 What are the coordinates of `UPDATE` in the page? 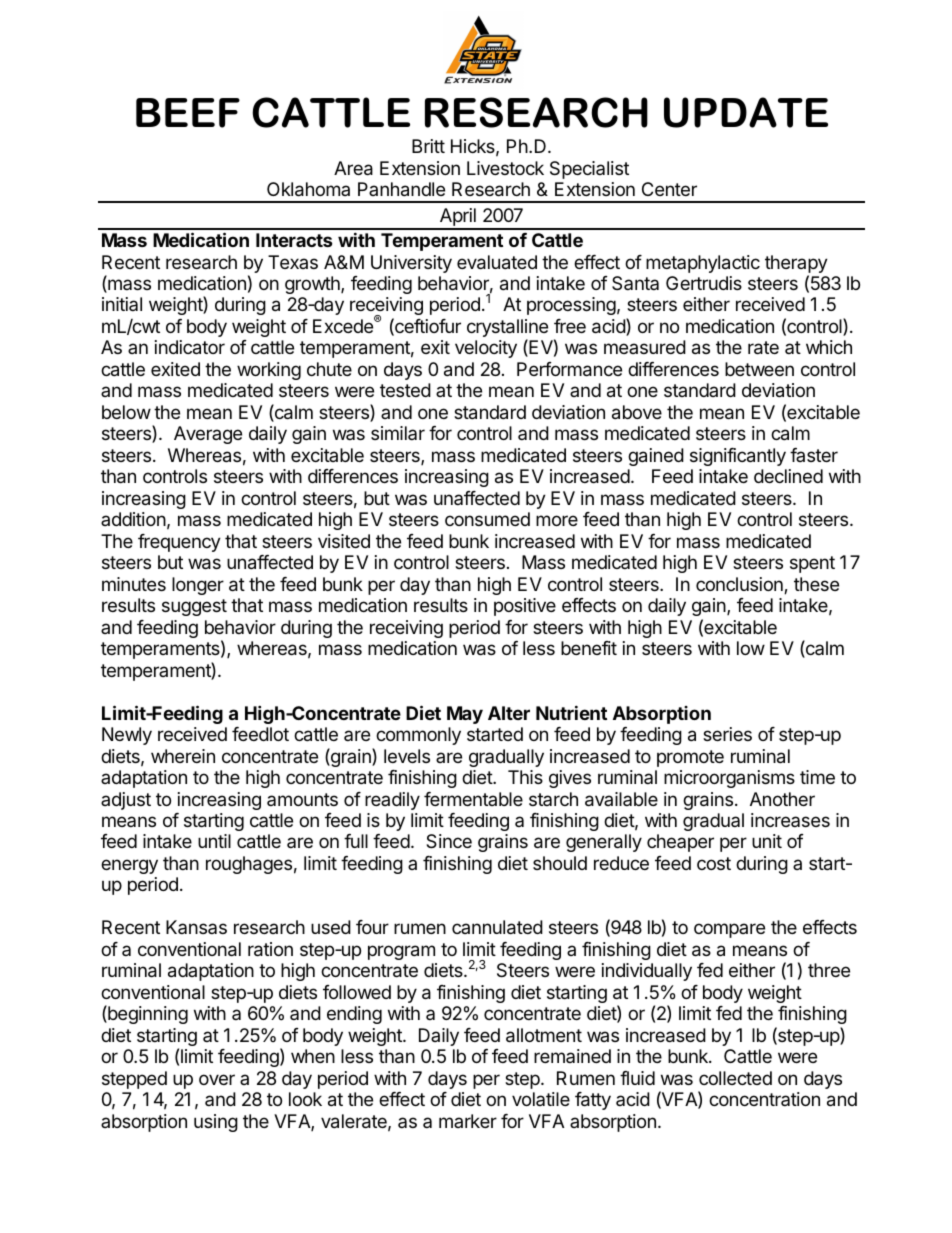 It's located at (746, 112).
